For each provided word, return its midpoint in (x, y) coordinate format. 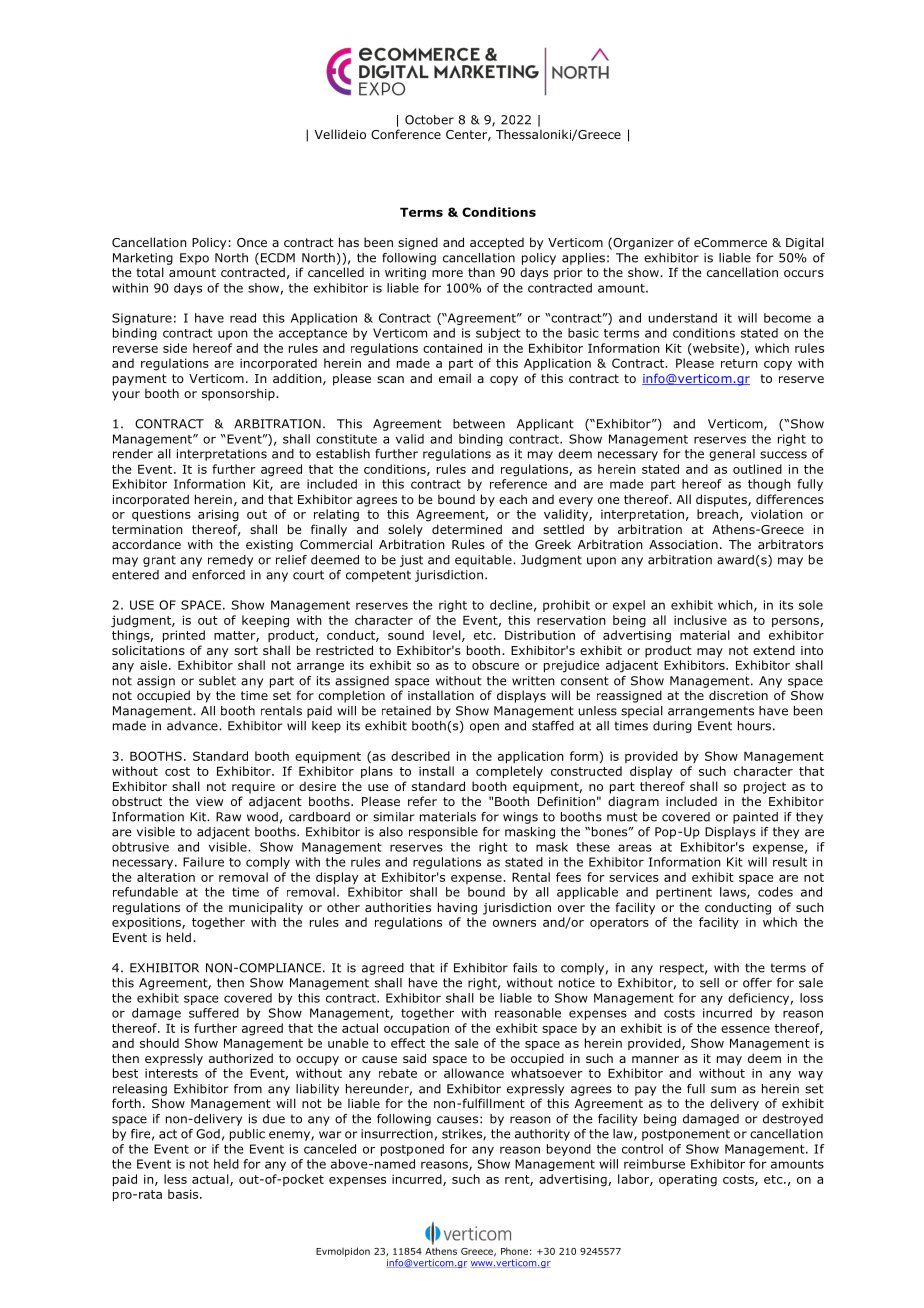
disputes (722, 500)
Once (252, 242)
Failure (203, 862)
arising (218, 515)
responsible (443, 833)
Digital (805, 243)
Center (467, 135)
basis (184, 1194)
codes (775, 892)
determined (467, 529)
